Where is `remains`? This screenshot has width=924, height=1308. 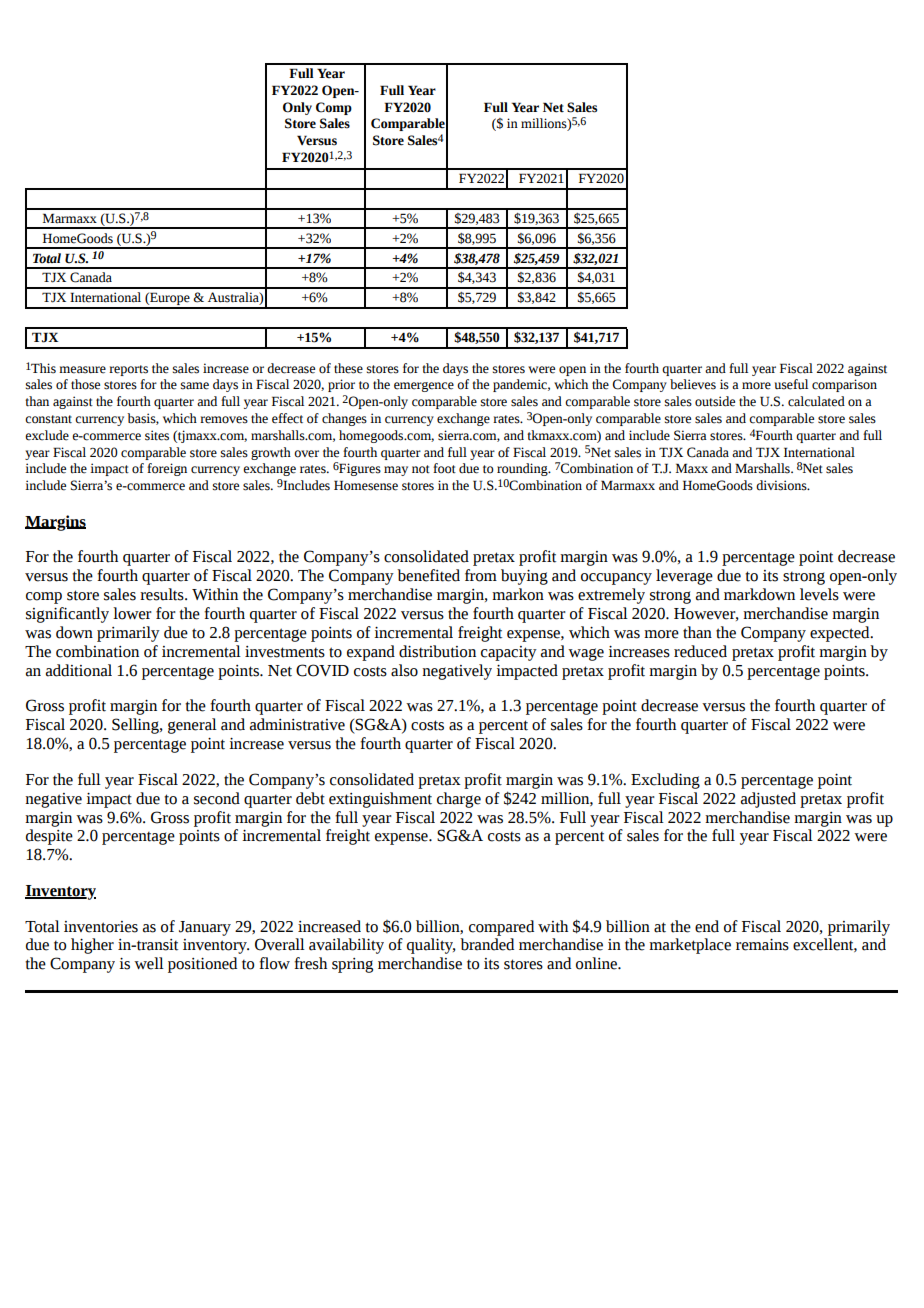 remains is located at coordinates (762, 945).
